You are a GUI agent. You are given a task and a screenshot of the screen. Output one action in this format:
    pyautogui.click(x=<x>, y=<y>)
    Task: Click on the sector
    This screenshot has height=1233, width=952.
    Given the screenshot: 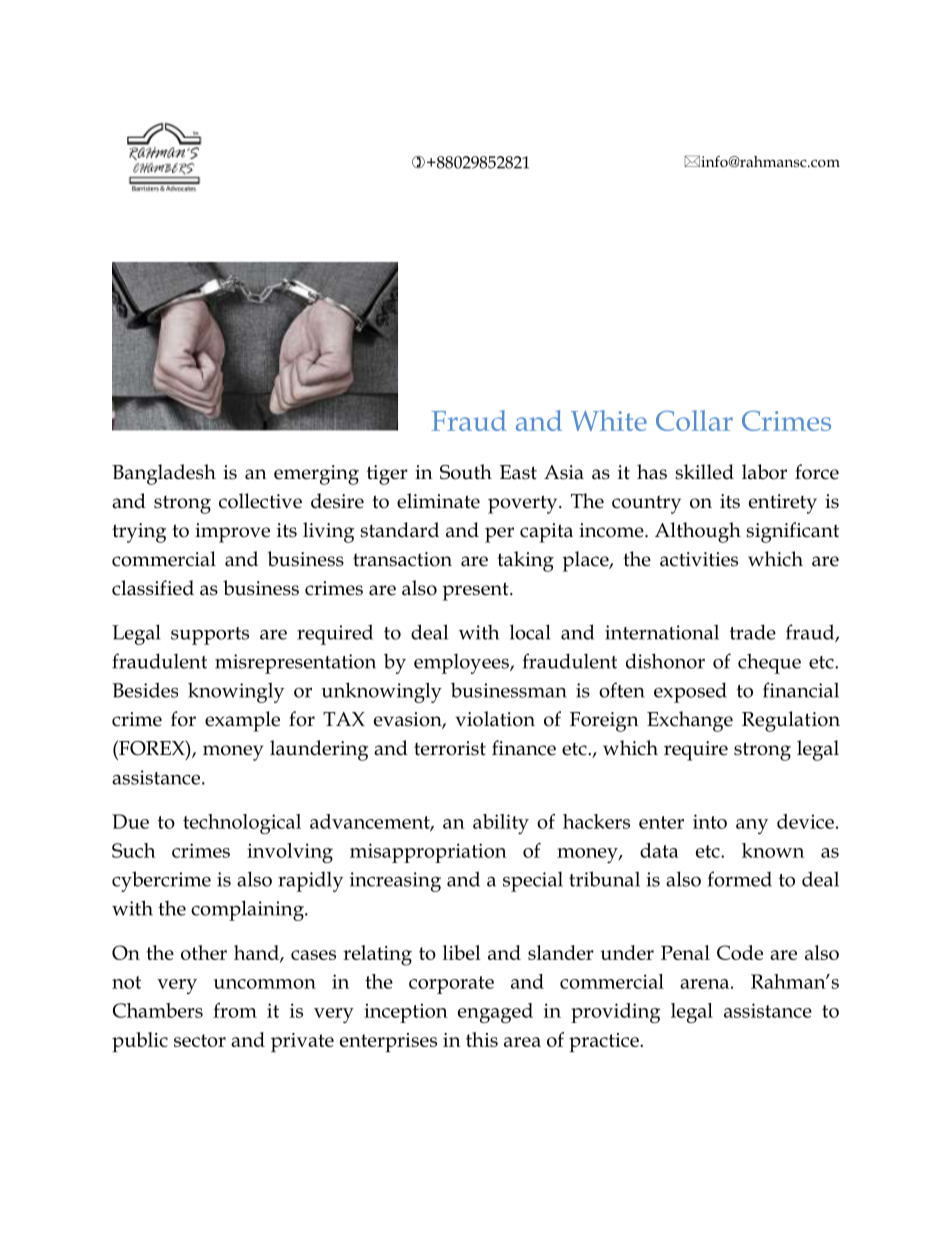 What is the action you would take?
    pyautogui.click(x=200, y=1040)
